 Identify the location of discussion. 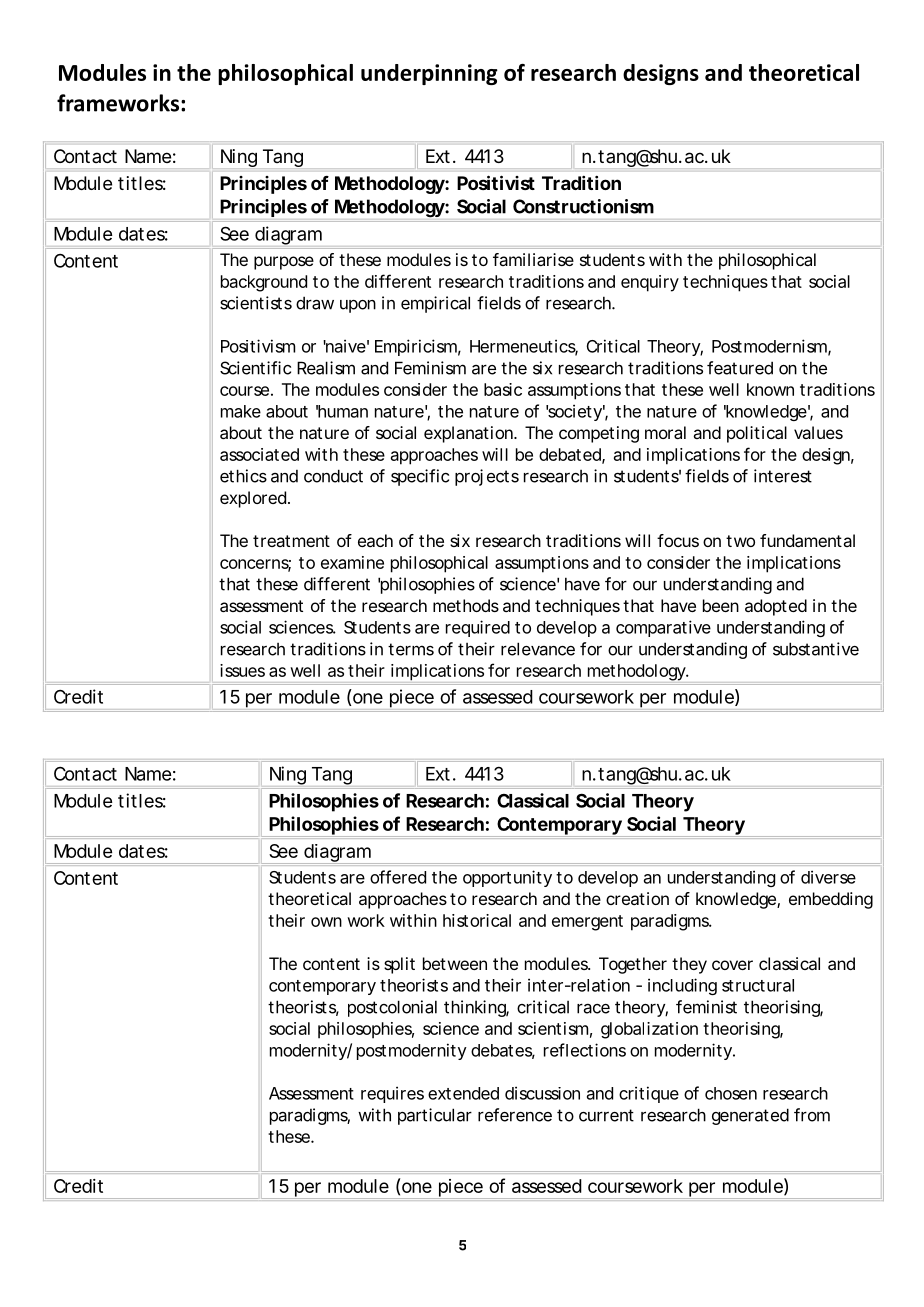
(542, 1093).
